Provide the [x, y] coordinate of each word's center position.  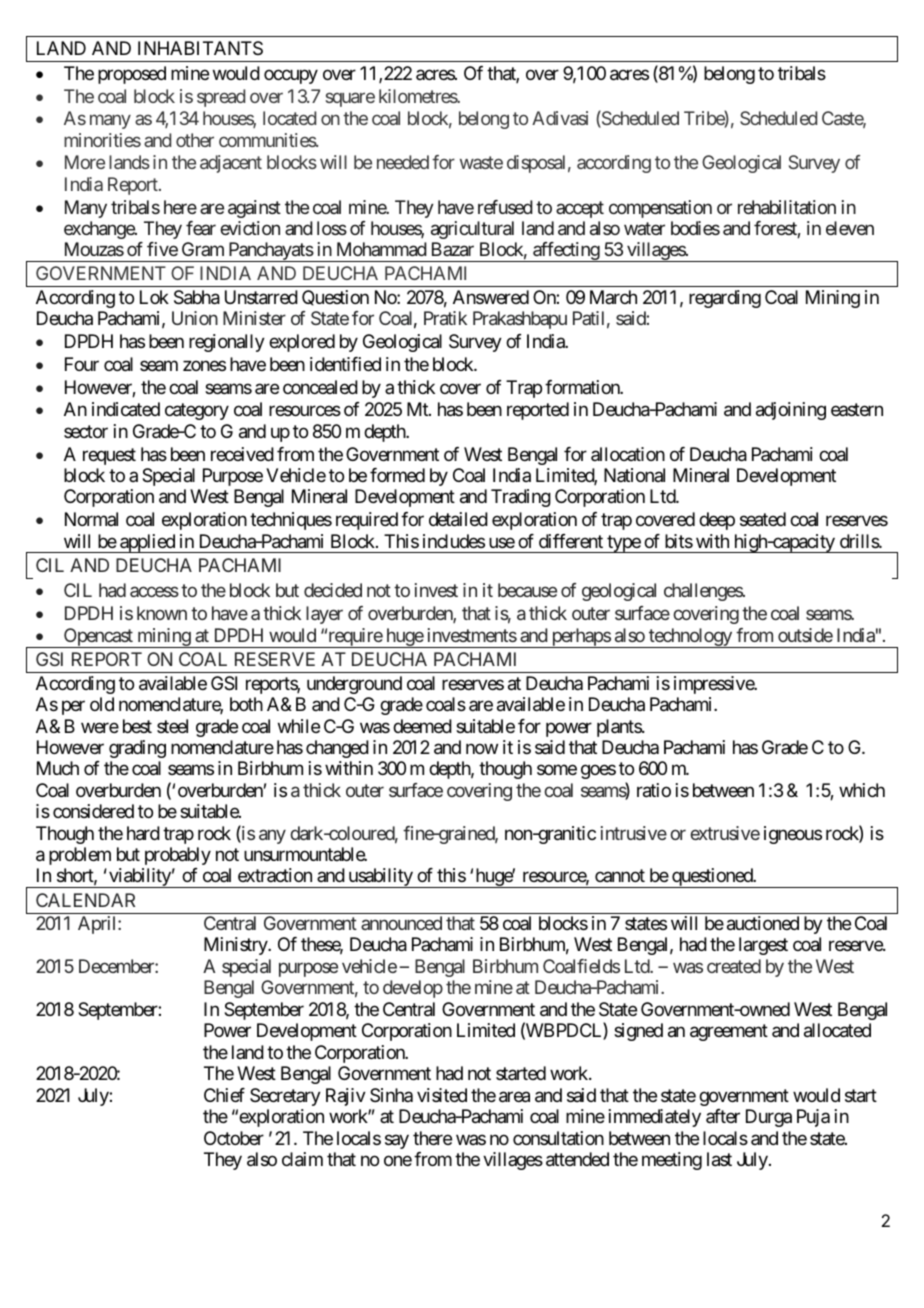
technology [690, 638]
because [527, 590]
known [162, 613]
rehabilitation [787, 207]
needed [403, 162]
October [234, 1138]
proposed [132, 75]
